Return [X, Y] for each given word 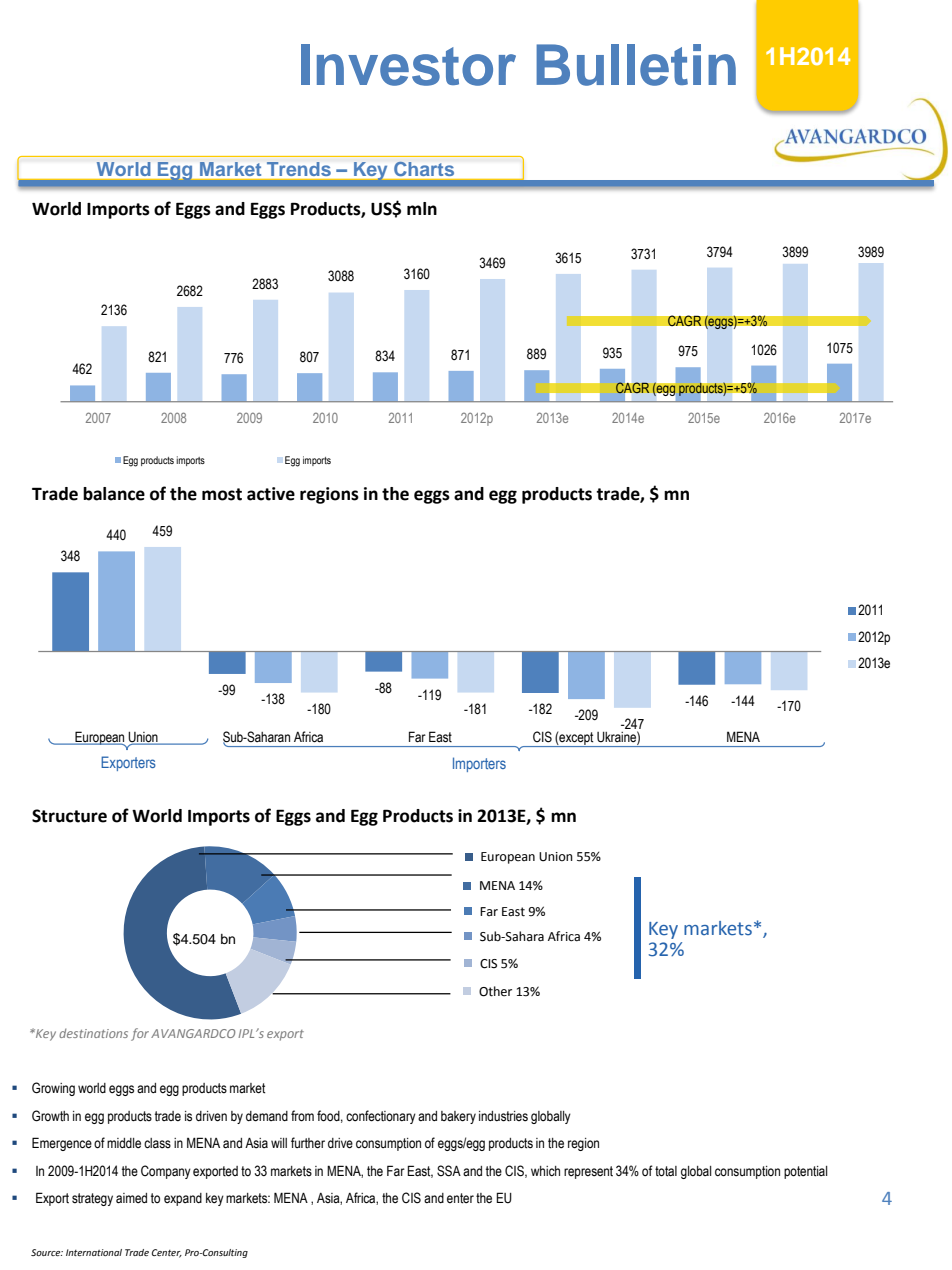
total [666, 1171]
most [222, 494]
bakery [458, 1117]
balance [114, 494]
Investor [408, 65]
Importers [479, 764]
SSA [449, 1171]
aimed [131, 1198]
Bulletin [636, 65]
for [140, 1034]
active [271, 494]
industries [503, 1116]
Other [495, 991]
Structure [69, 816]
